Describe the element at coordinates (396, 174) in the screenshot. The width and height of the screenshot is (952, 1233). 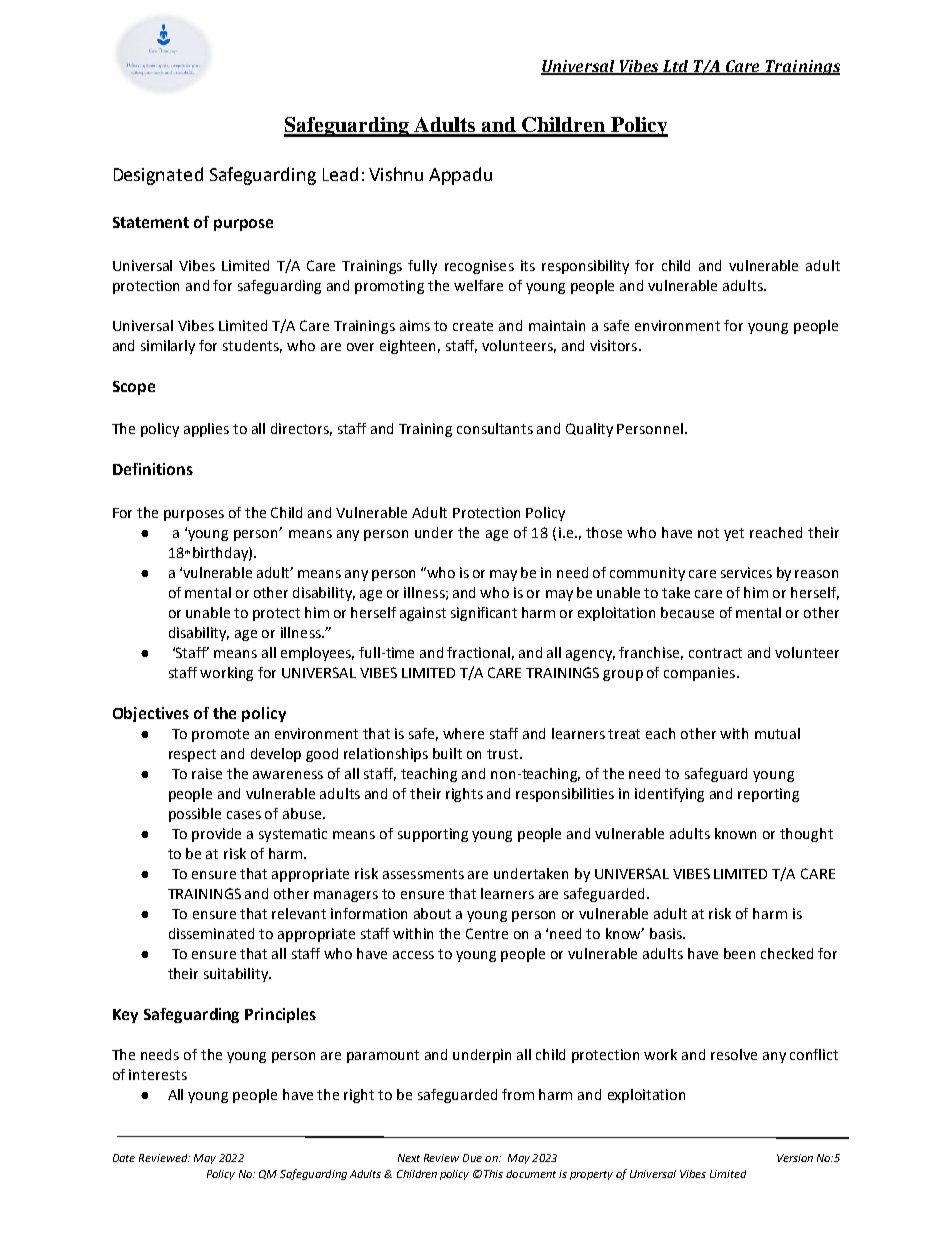
I see `Vishnu` at that location.
